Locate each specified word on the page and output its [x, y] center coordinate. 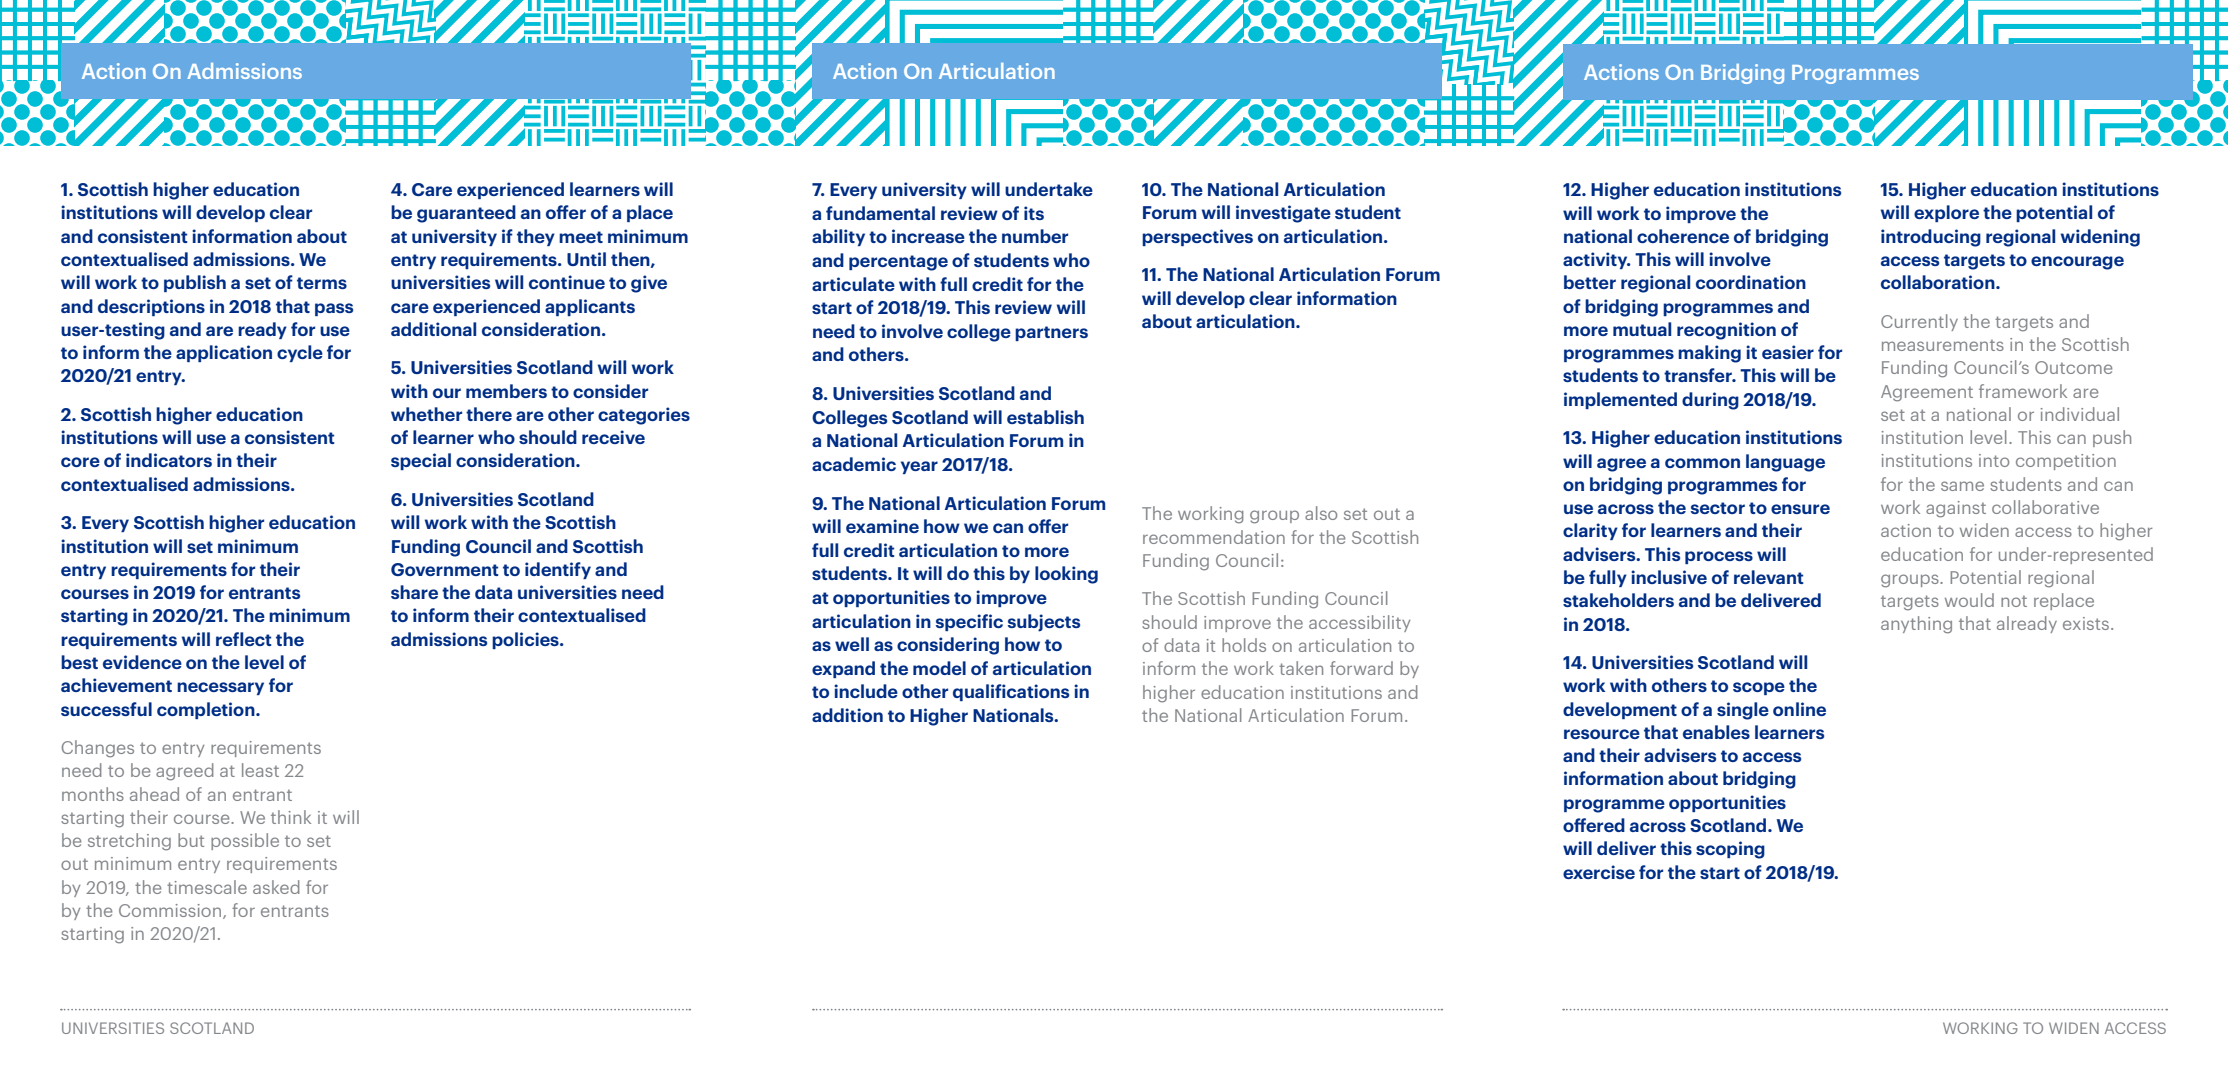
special [421, 461]
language [1785, 463]
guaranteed [466, 214]
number [1035, 236]
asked [276, 887]
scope [1759, 688]
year [919, 467]
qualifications [1011, 692]
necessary [220, 688]
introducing [1931, 238]
